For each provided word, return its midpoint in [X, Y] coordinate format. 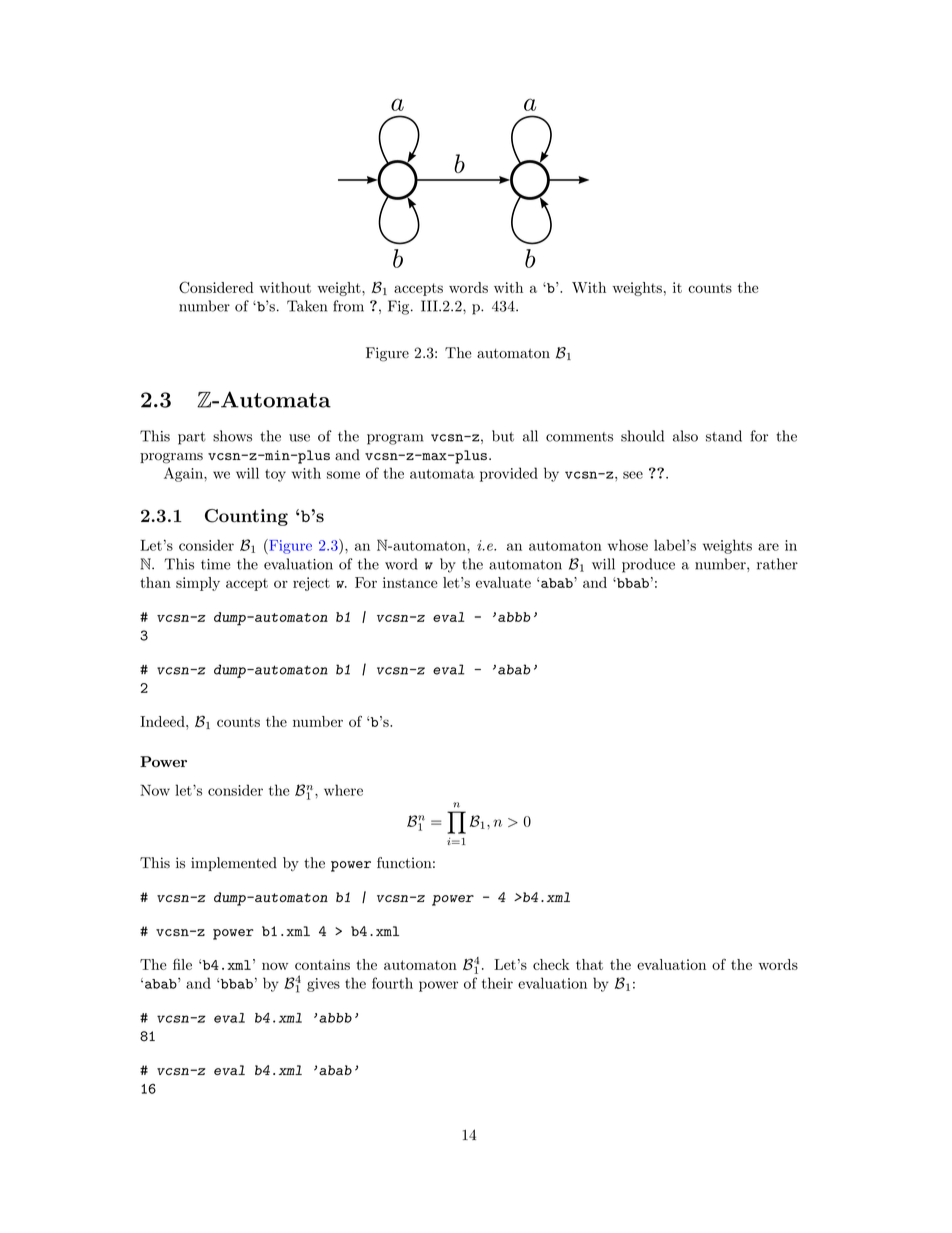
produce [648, 565]
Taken [307, 306]
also [685, 436]
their [497, 983]
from [348, 306]
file [182, 964]
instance [410, 582]
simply [198, 584]
